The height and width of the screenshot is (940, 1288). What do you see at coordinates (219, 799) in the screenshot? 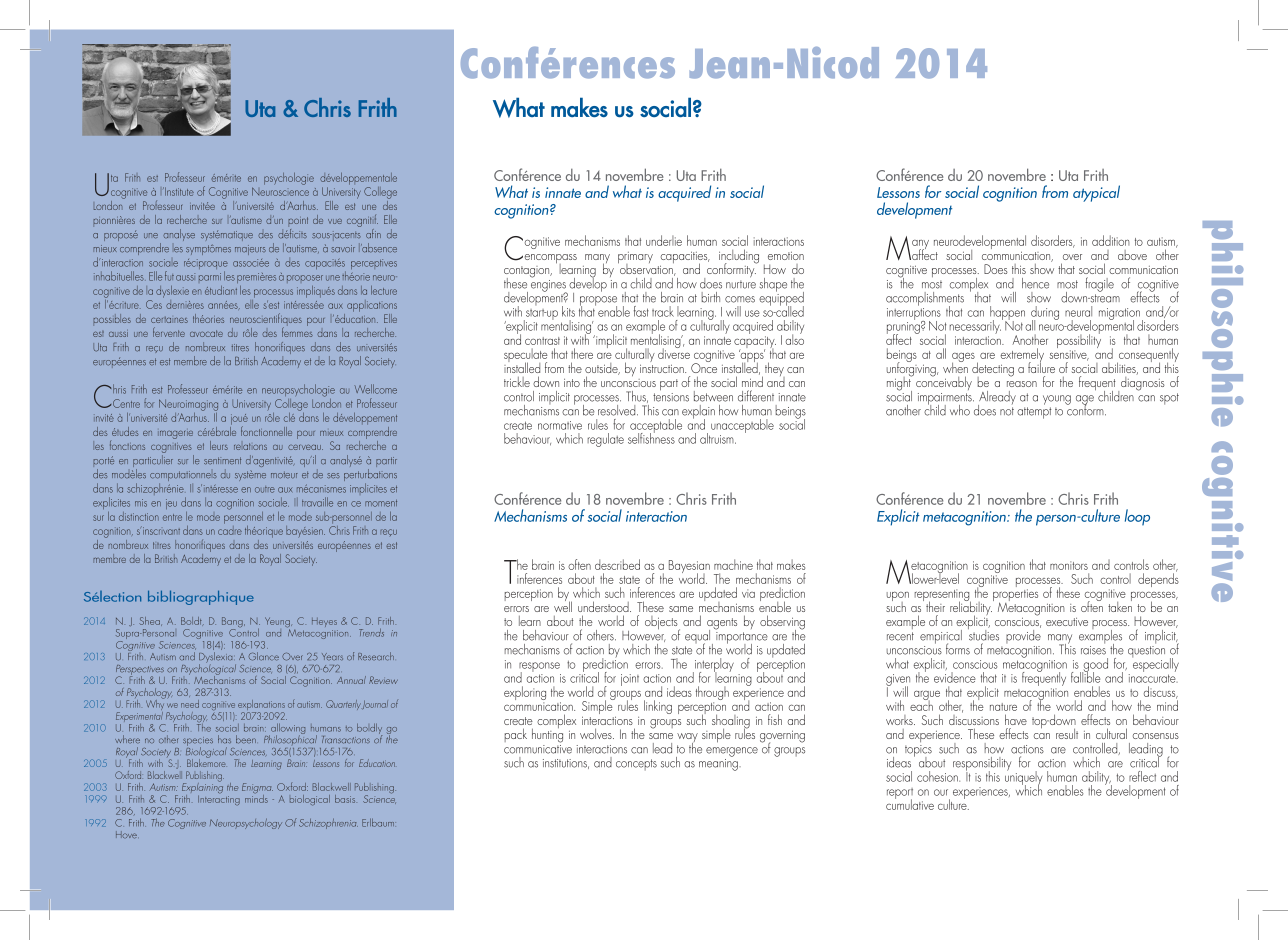
I see `Interacting` at bounding box center [219, 799].
